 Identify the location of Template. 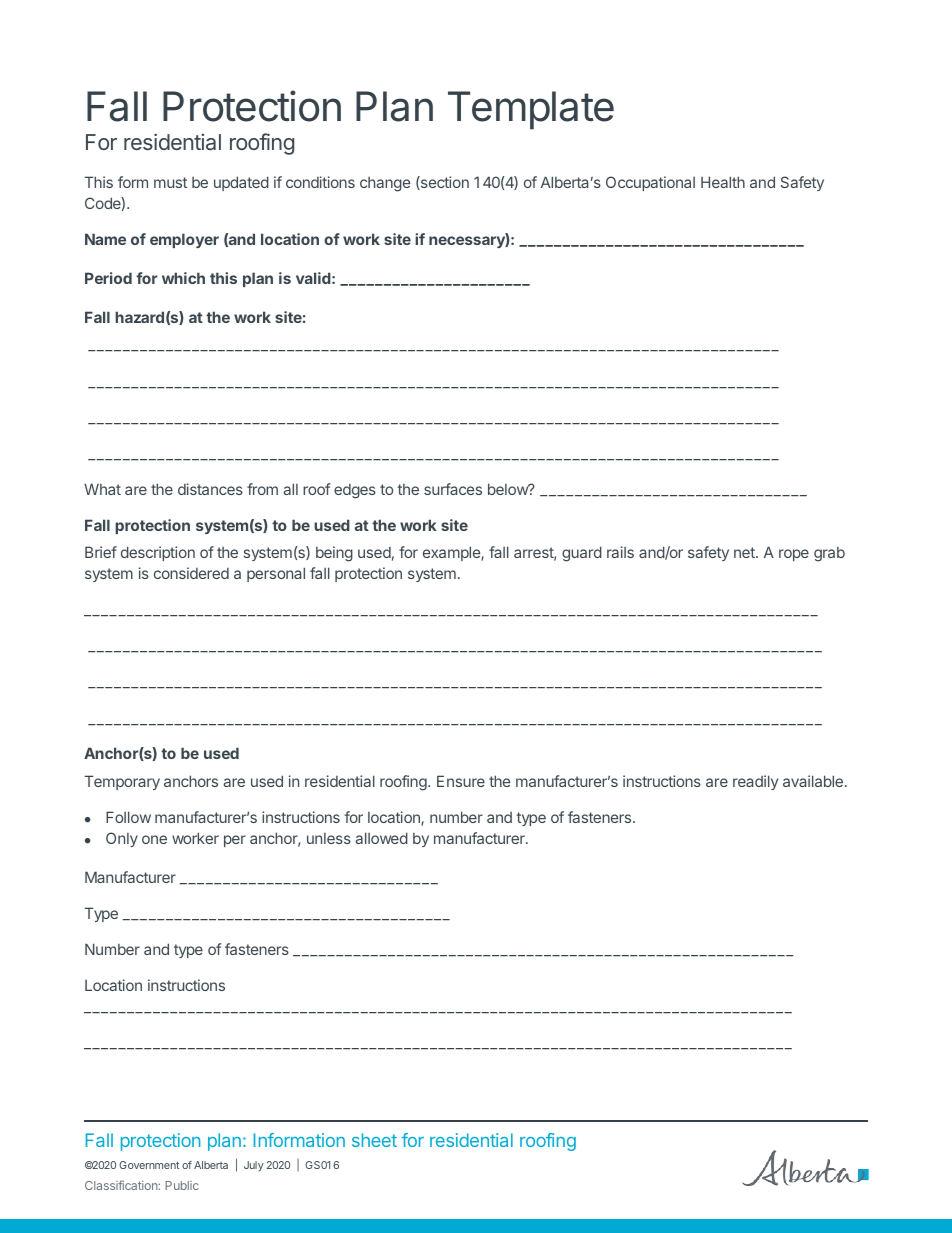
(531, 110).
